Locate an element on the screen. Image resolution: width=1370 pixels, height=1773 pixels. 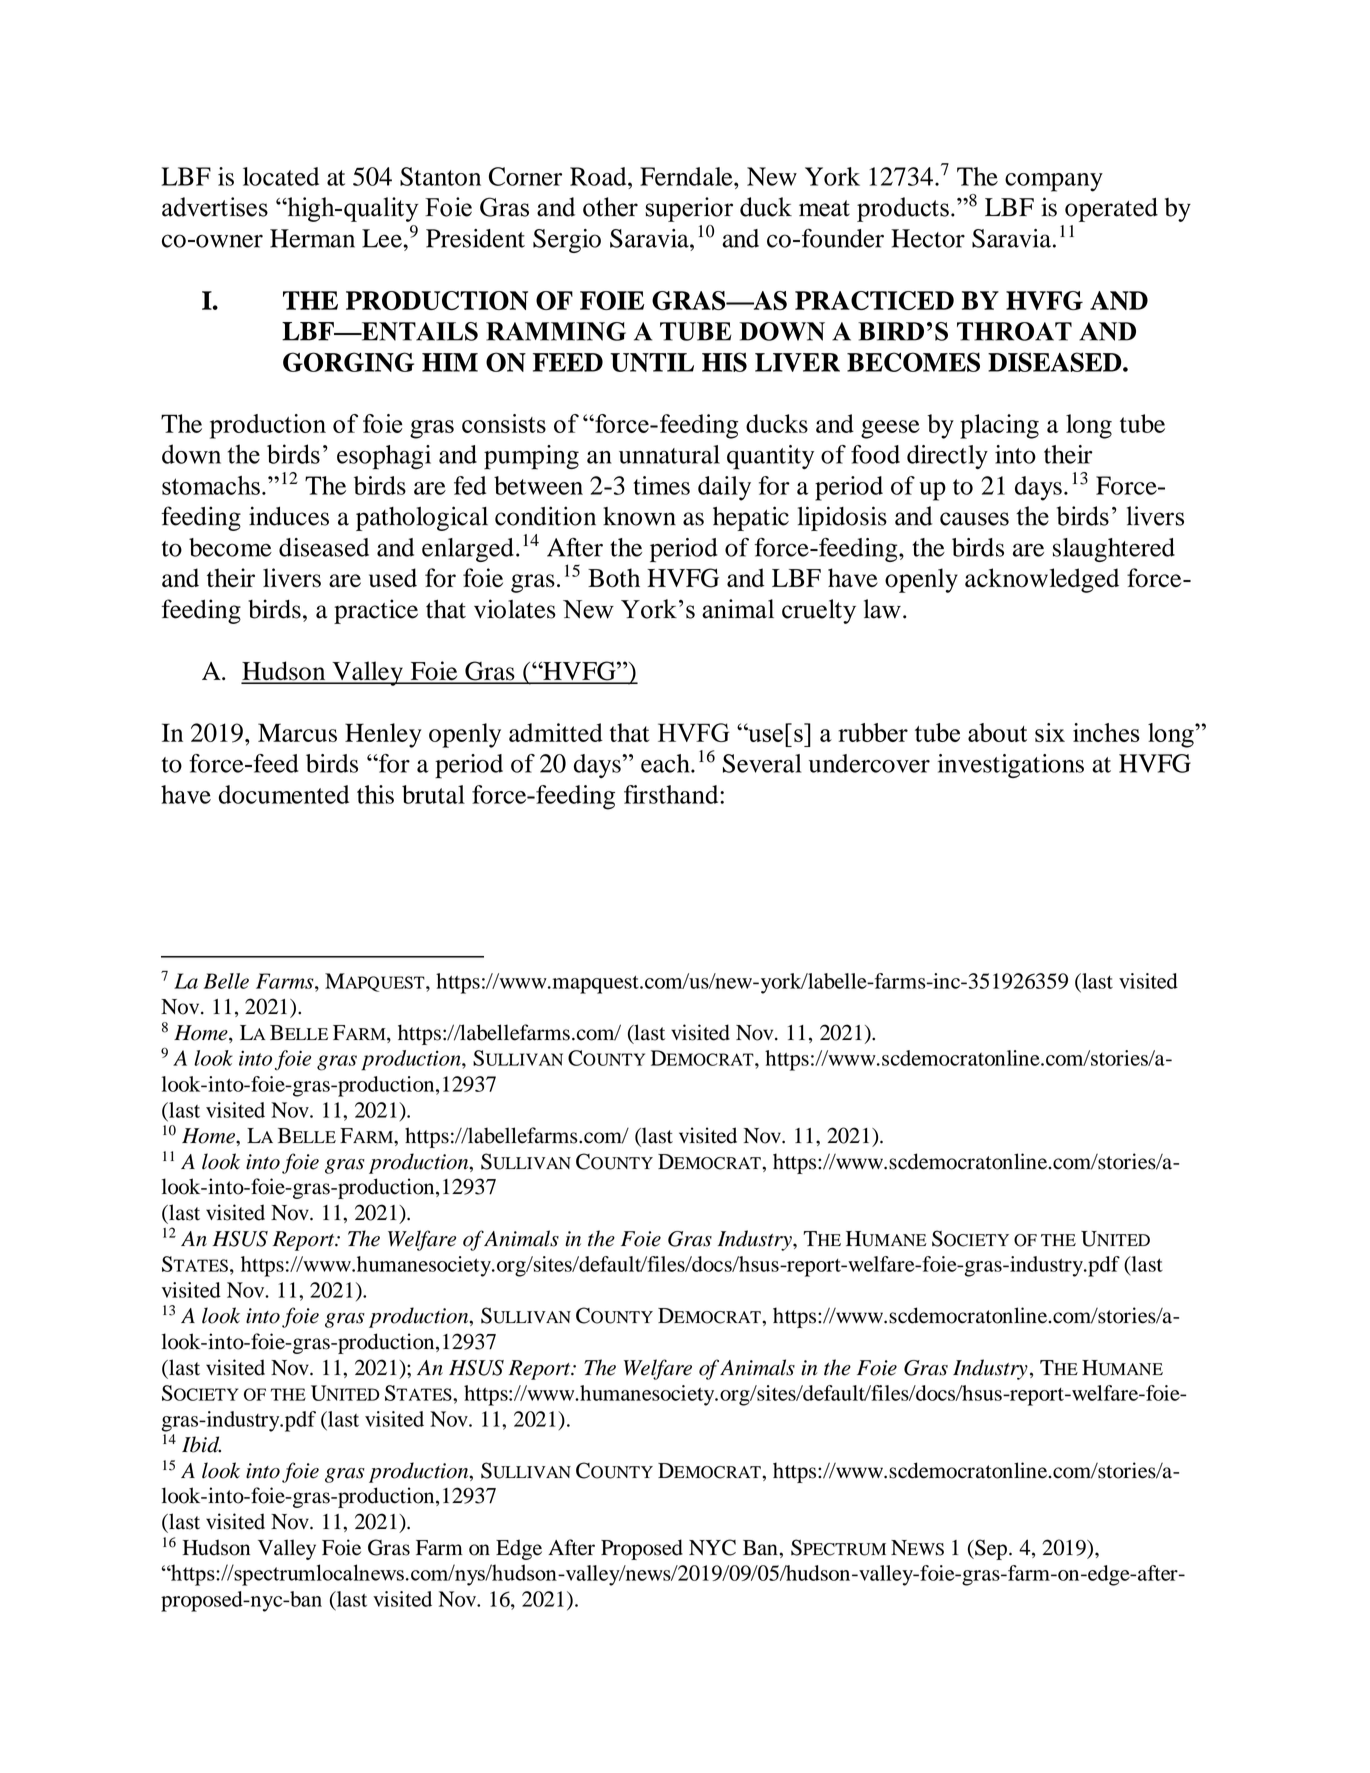
Herman is located at coordinates (312, 238).
